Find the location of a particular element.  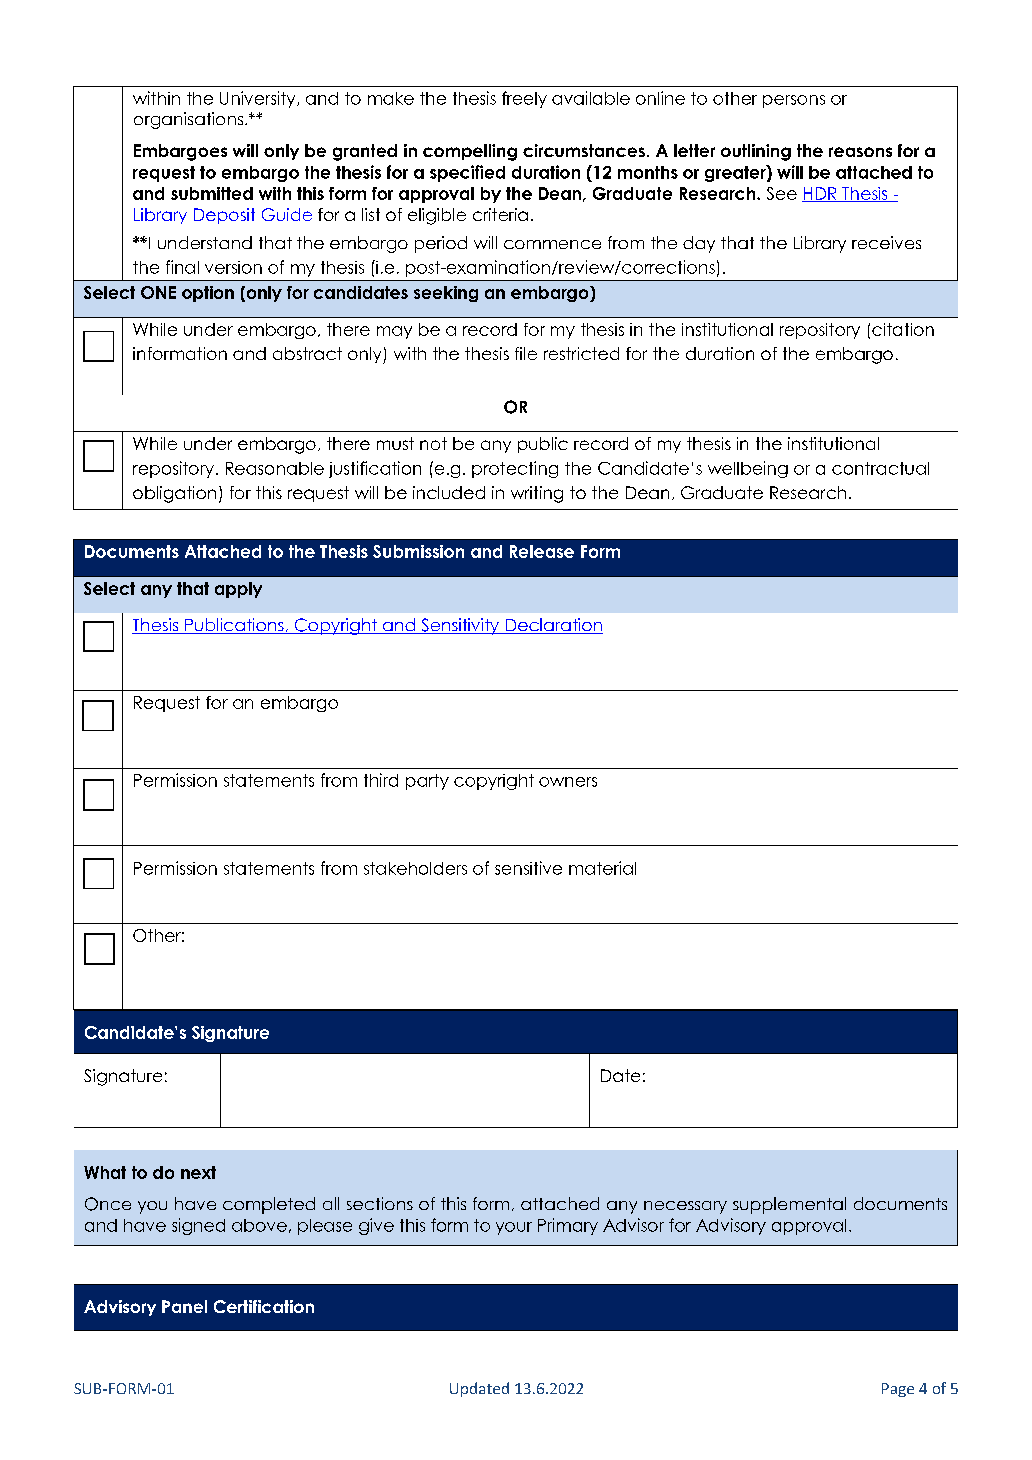

your is located at coordinates (514, 1228).
